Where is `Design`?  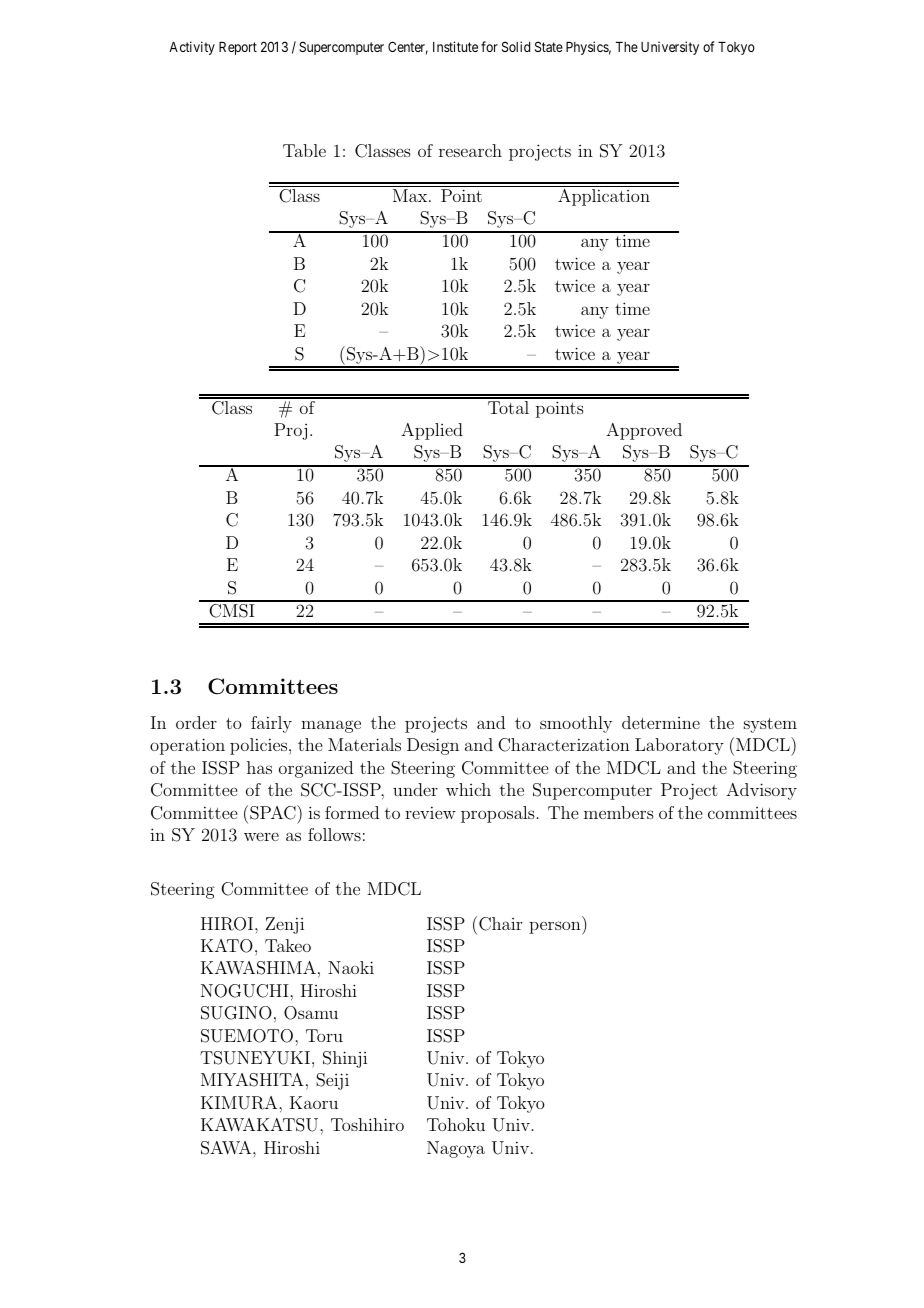
Design is located at coordinates (433, 746).
